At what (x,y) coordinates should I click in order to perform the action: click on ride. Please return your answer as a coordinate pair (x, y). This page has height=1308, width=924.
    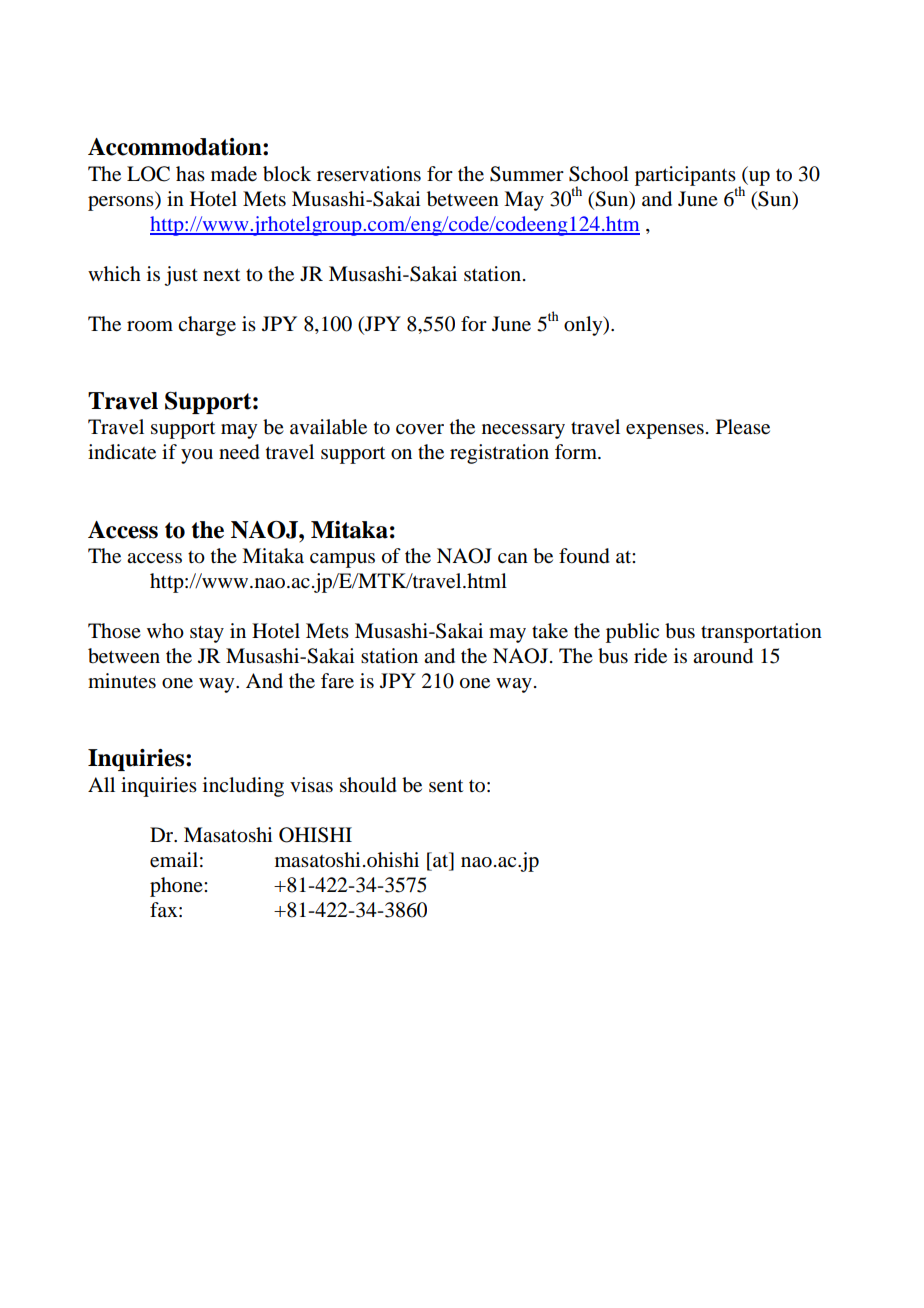
    Looking at the image, I should click on (650, 656).
